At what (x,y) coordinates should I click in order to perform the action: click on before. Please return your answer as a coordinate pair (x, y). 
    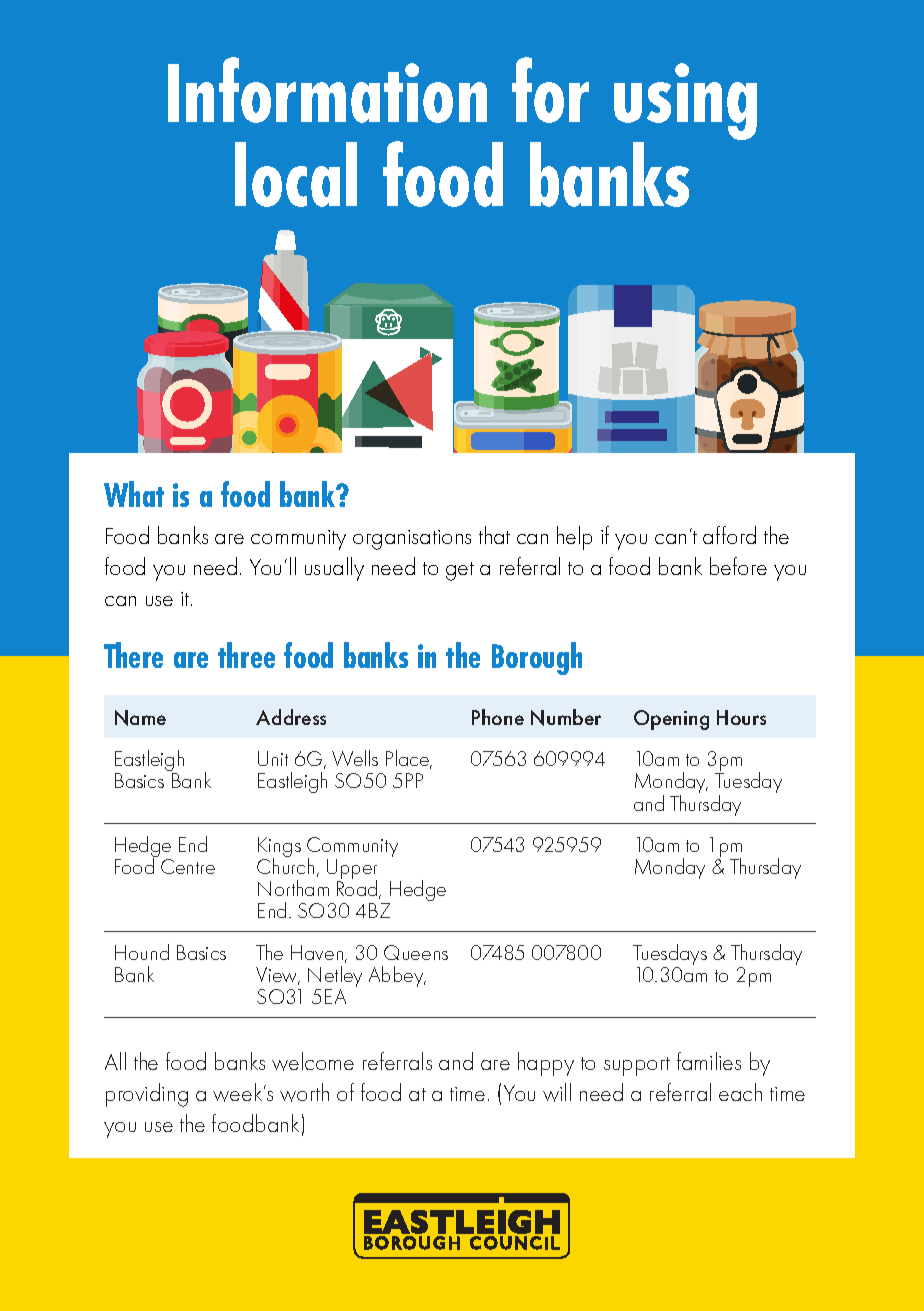
    Looking at the image, I should click on (738, 566).
